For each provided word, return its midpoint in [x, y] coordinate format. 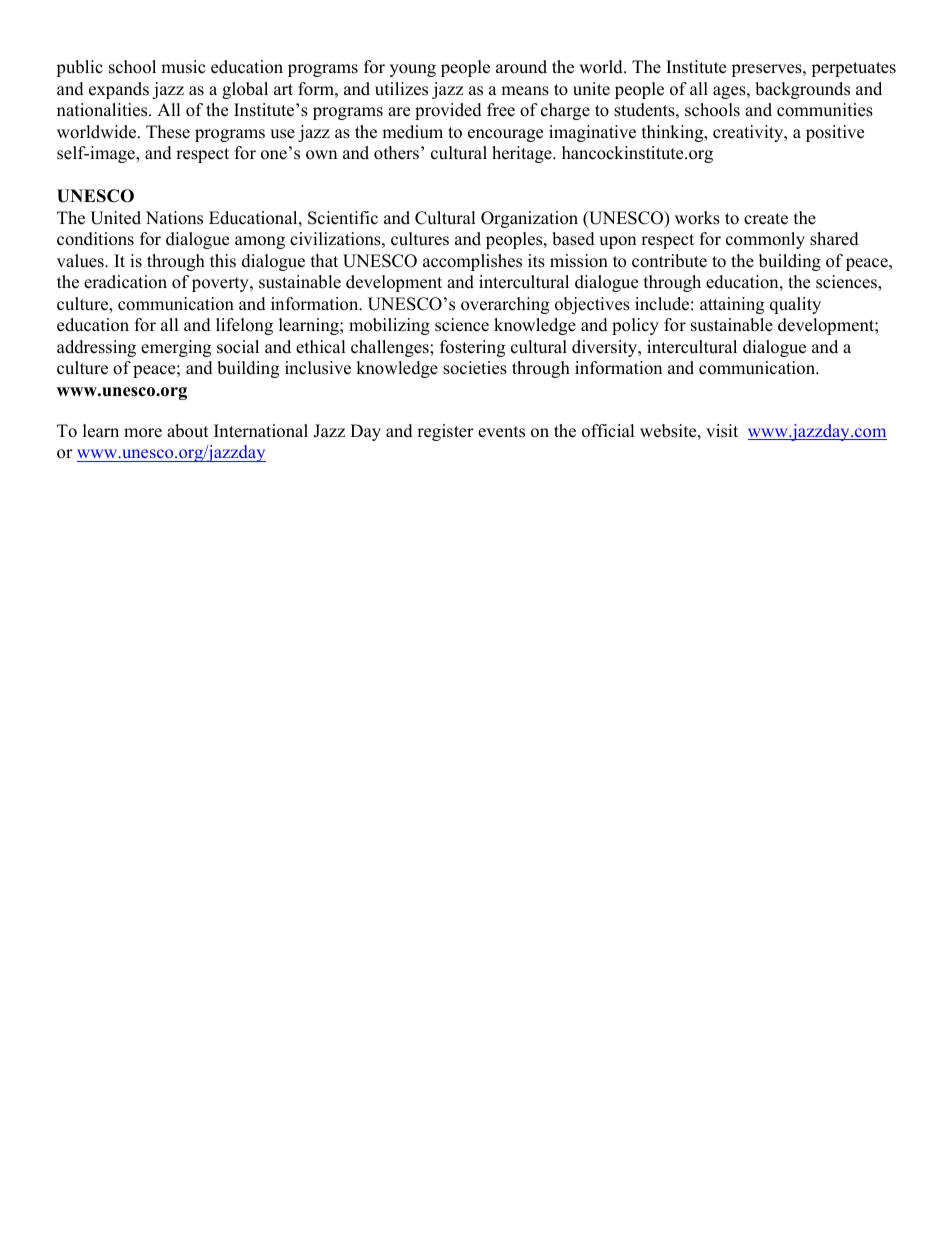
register [445, 432]
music [183, 67]
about [188, 431]
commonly [765, 240]
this [223, 261]
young [413, 70]
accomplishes [472, 262]
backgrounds [802, 90]
